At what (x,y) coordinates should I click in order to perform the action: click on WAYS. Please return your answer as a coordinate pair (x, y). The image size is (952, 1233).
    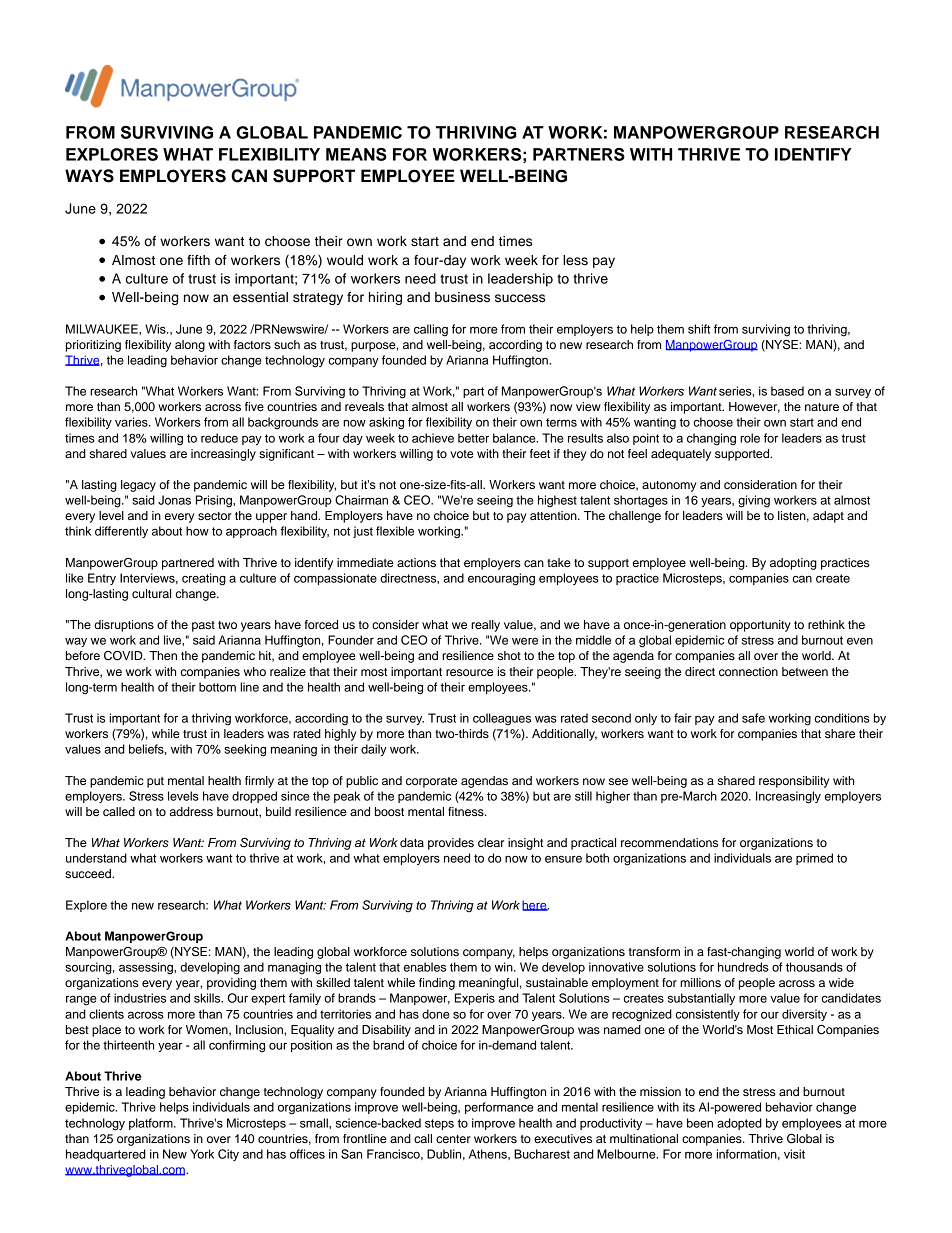
    Looking at the image, I should click on (89, 176).
